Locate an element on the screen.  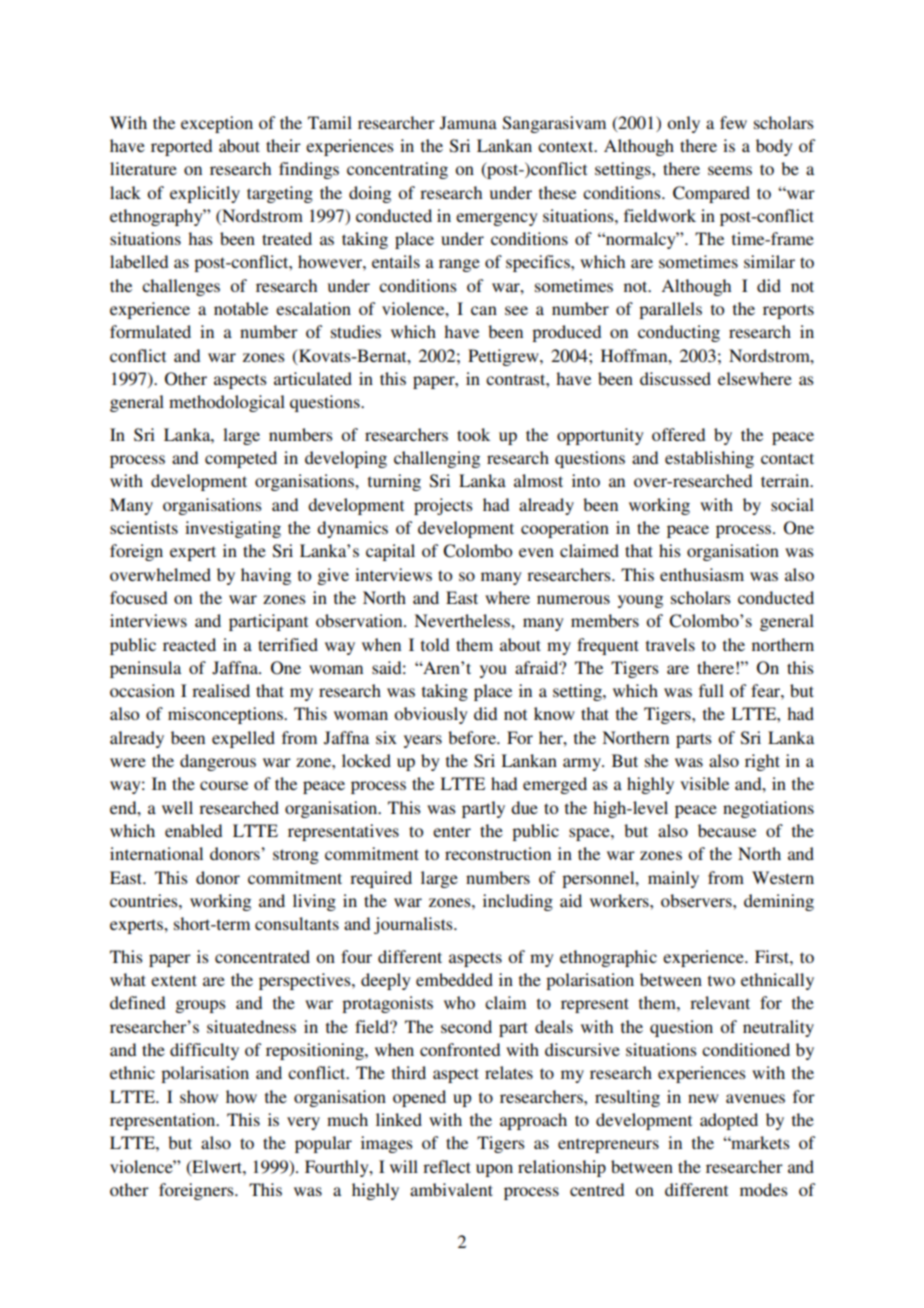
reported is located at coordinates (181, 147).
